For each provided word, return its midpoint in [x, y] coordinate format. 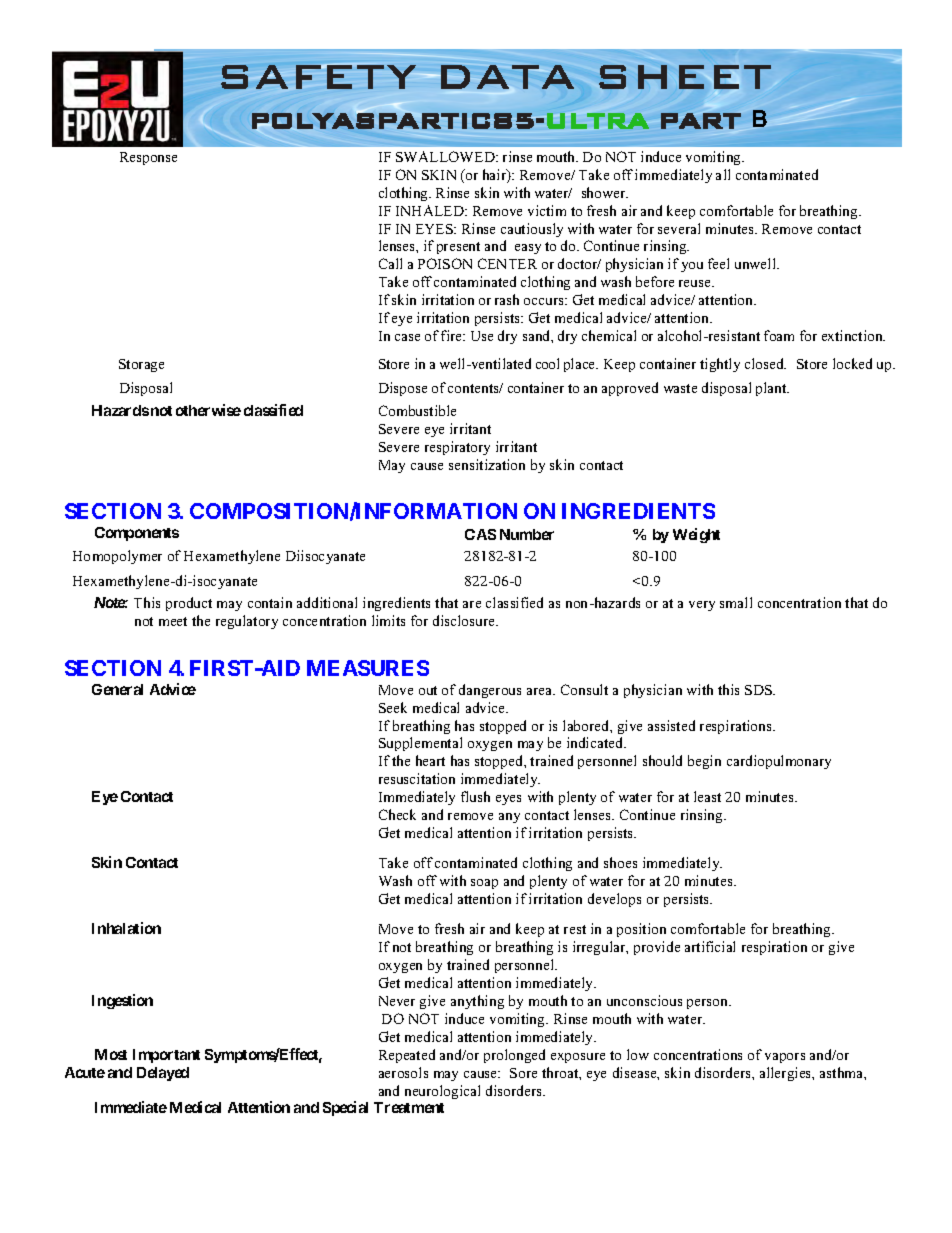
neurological [442, 1092]
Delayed [163, 1074]
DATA [507, 77]
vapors [785, 1058]
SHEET [685, 77]
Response [148, 158]
